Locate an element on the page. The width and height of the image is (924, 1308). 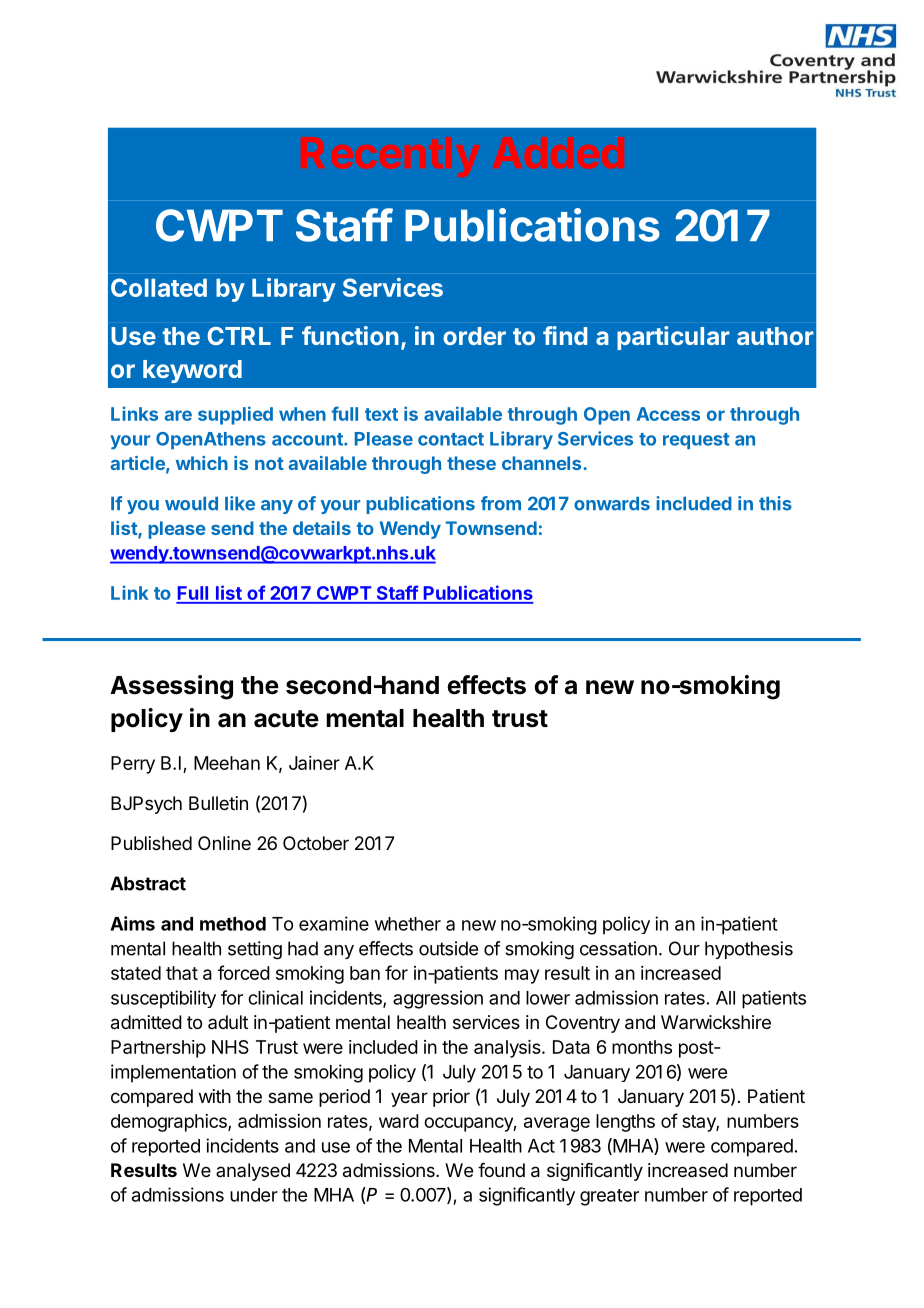
this is located at coordinates (775, 503).
